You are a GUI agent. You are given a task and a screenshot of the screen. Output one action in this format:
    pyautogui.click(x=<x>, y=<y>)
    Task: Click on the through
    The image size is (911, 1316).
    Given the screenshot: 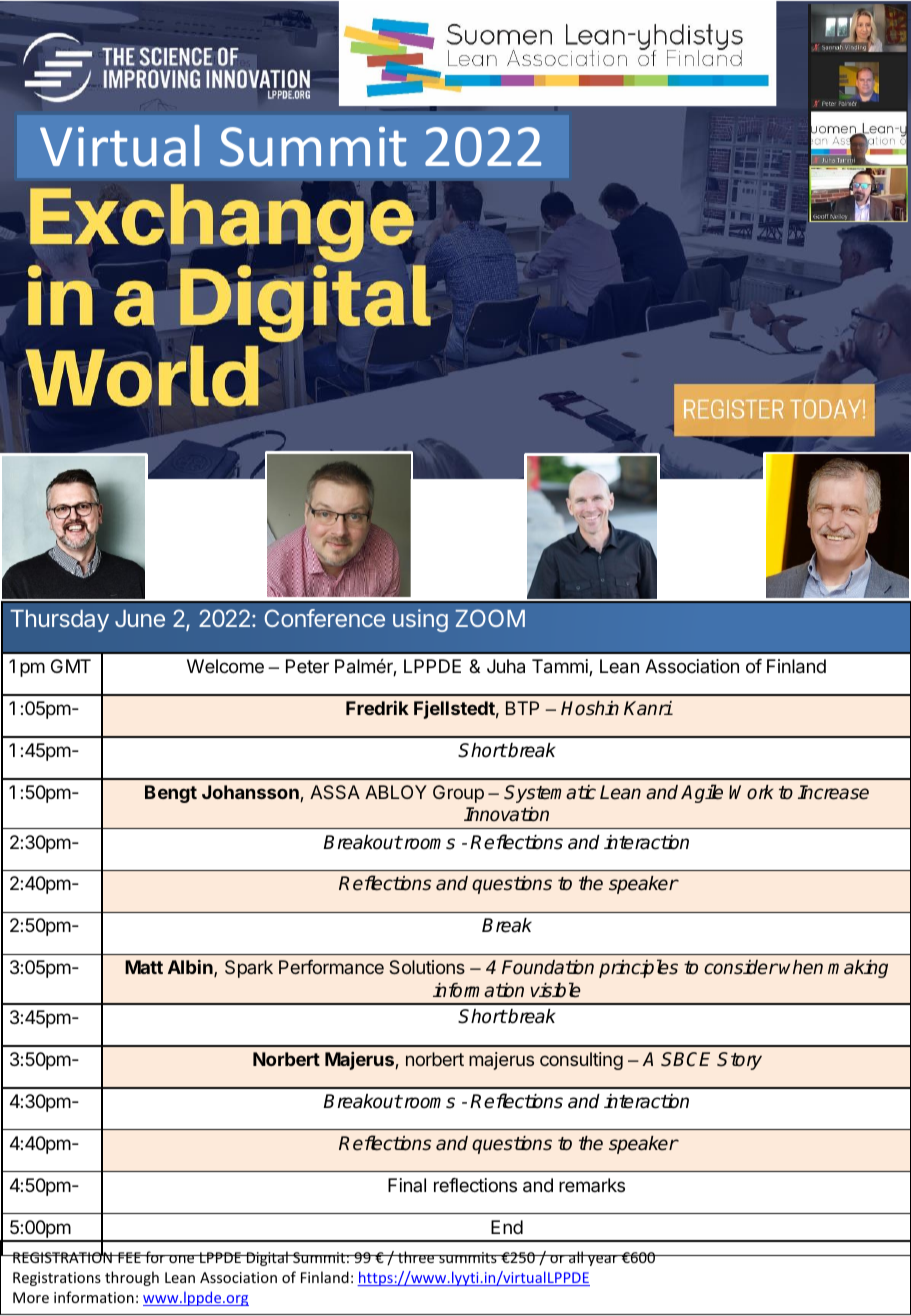 What is the action you would take?
    pyautogui.click(x=132, y=1278)
